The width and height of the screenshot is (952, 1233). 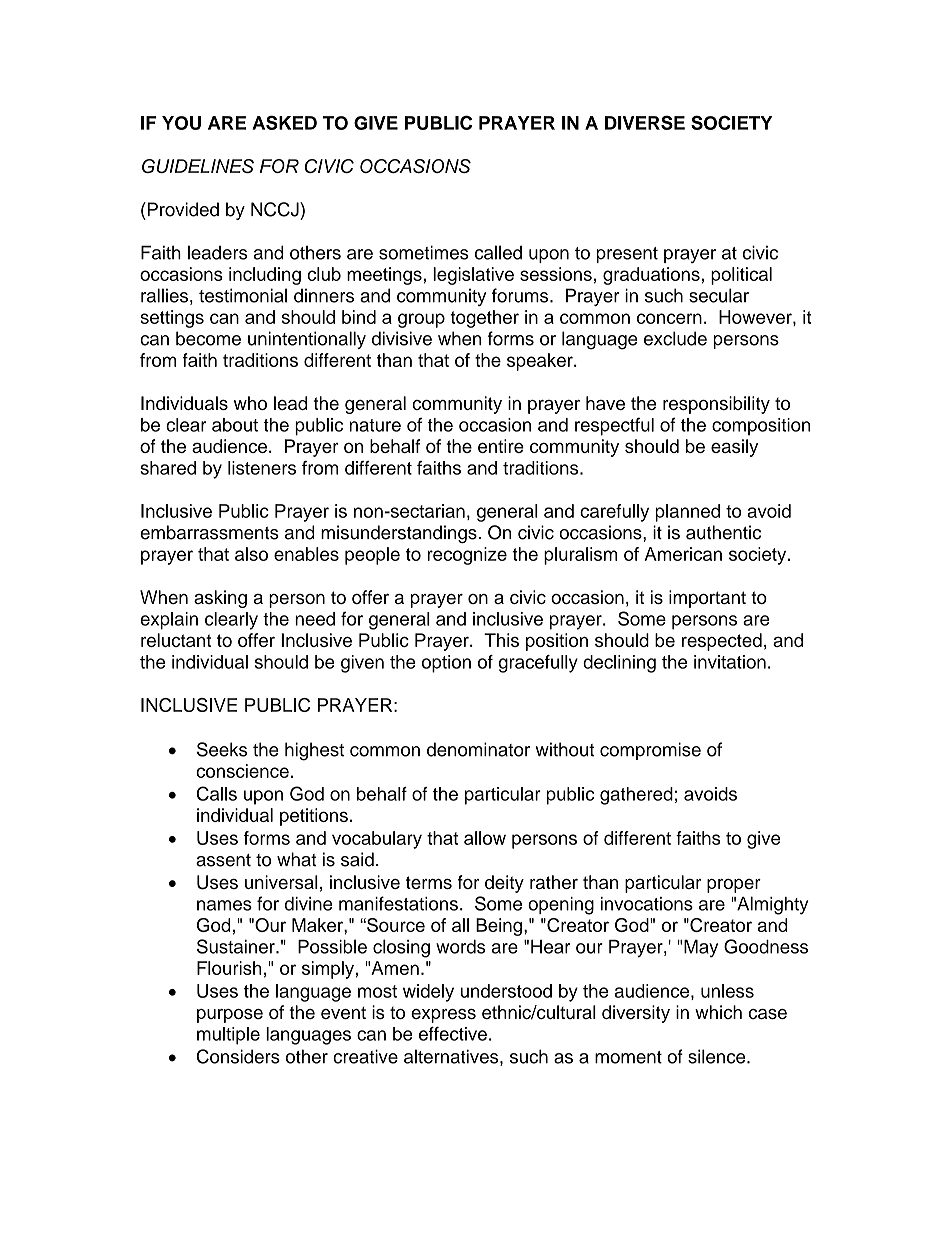 I want to click on important, so click(x=707, y=599).
